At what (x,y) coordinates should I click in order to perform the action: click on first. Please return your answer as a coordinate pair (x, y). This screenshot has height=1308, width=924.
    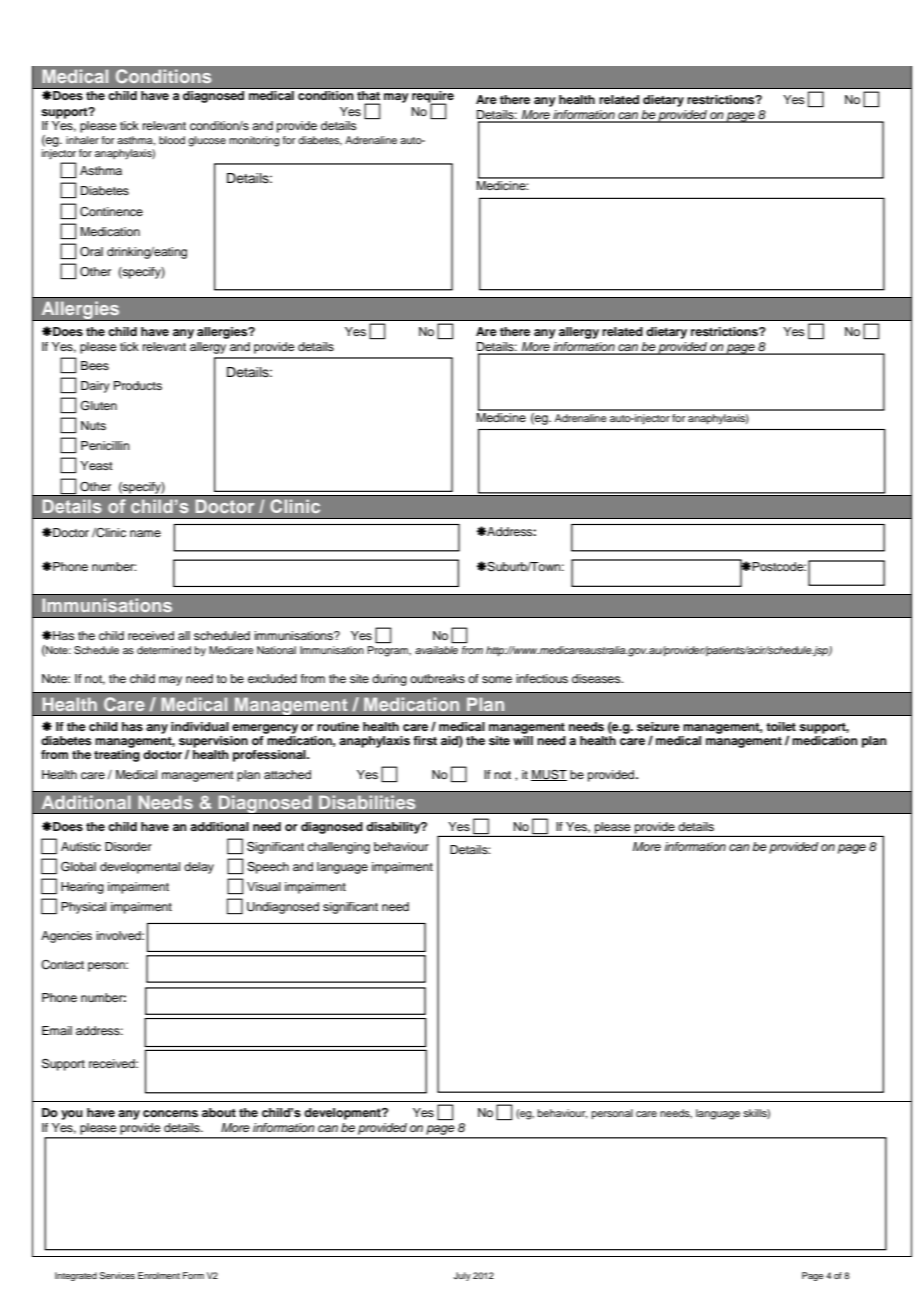
    Looking at the image, I should click on (425, 740).
